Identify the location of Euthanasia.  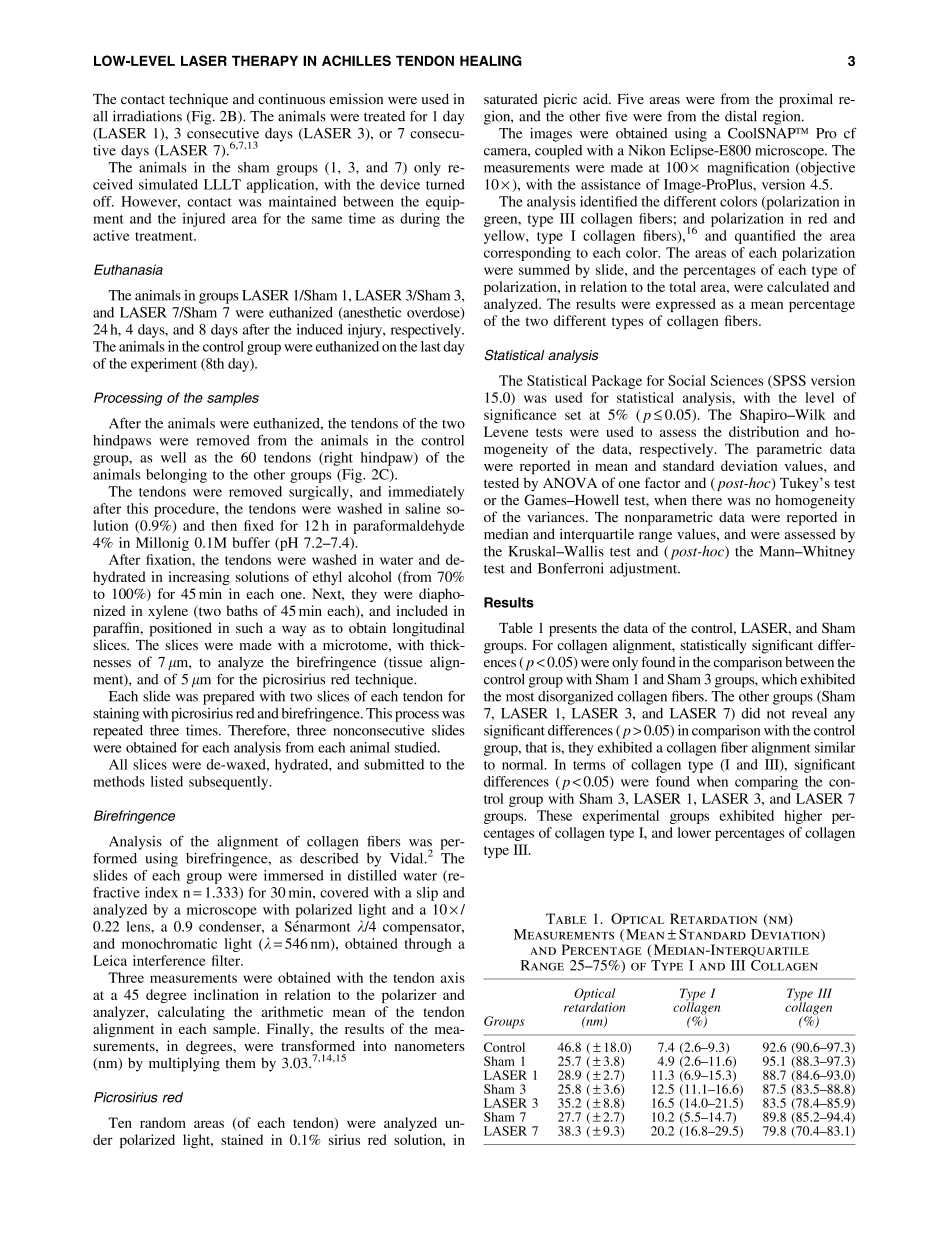
(128, 269).
